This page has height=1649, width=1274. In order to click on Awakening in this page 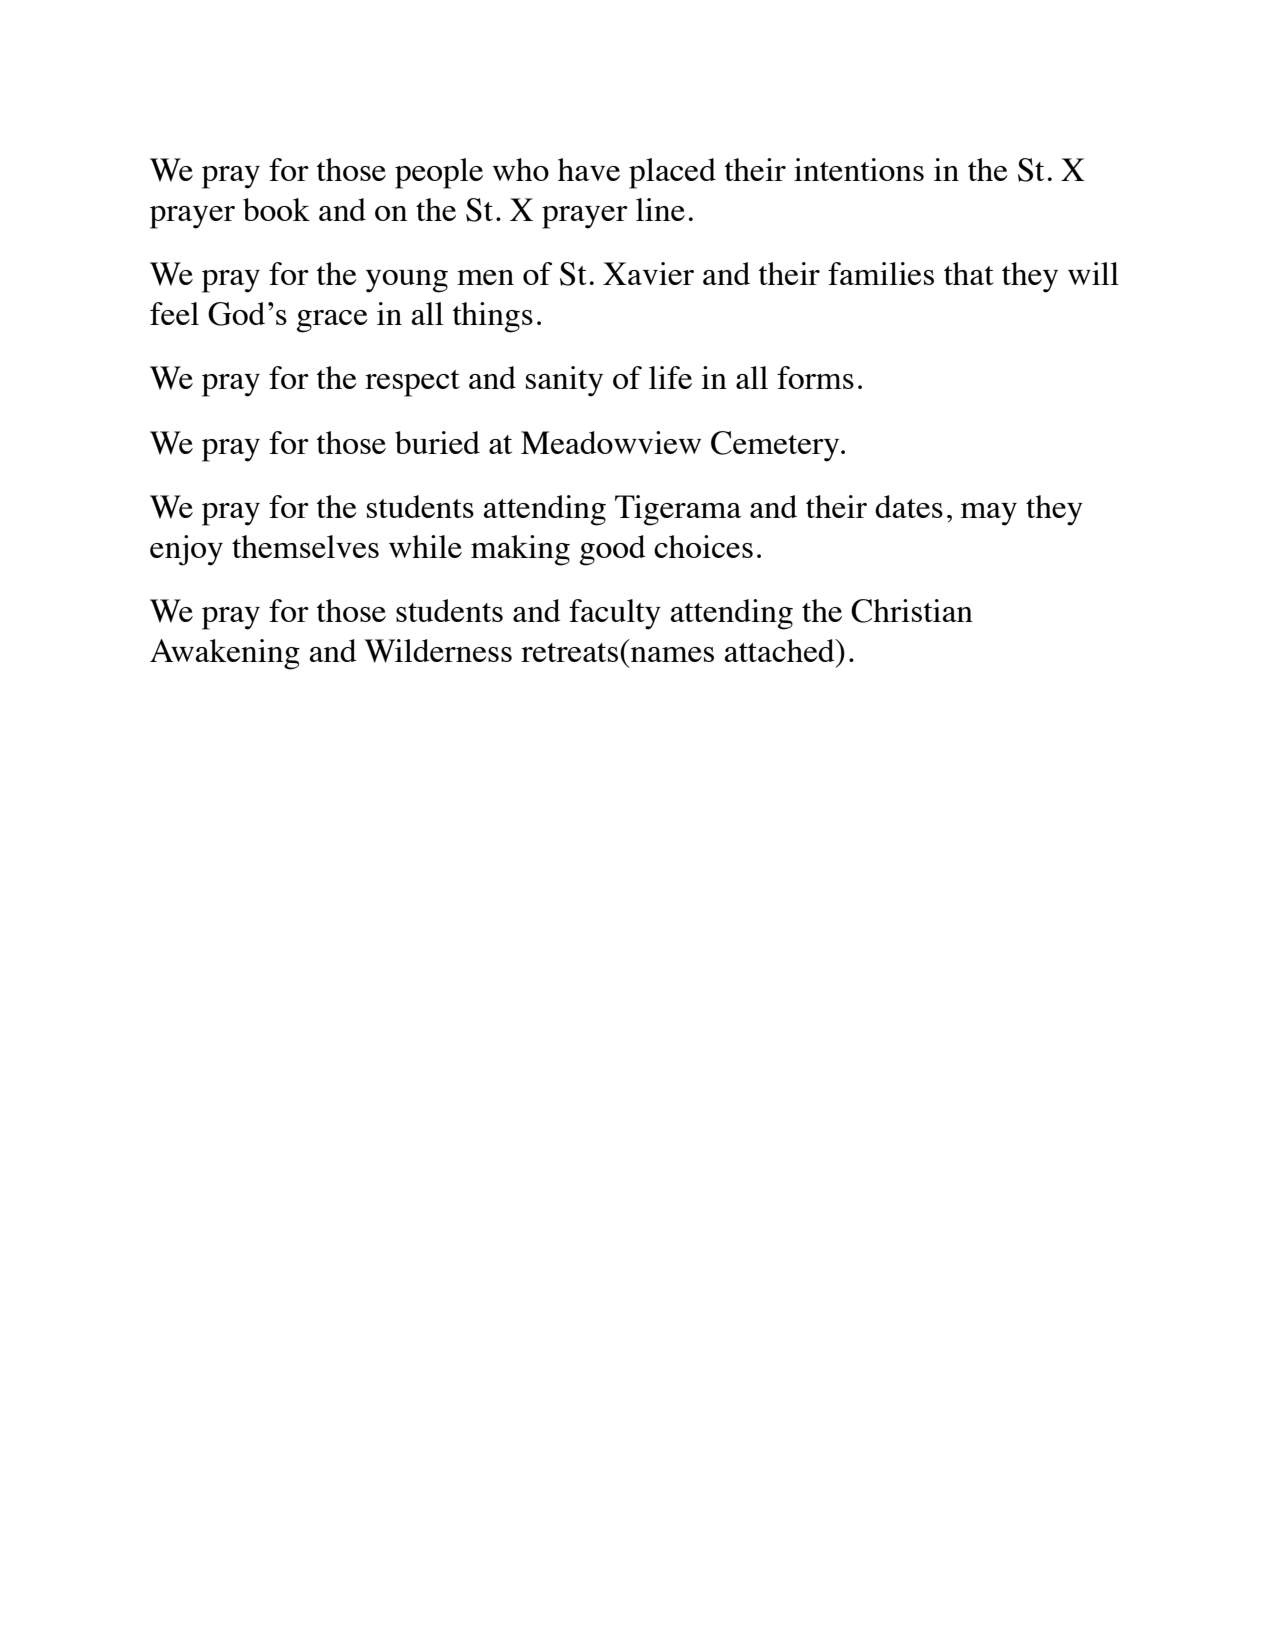, I will do `click(225, 654)`.
